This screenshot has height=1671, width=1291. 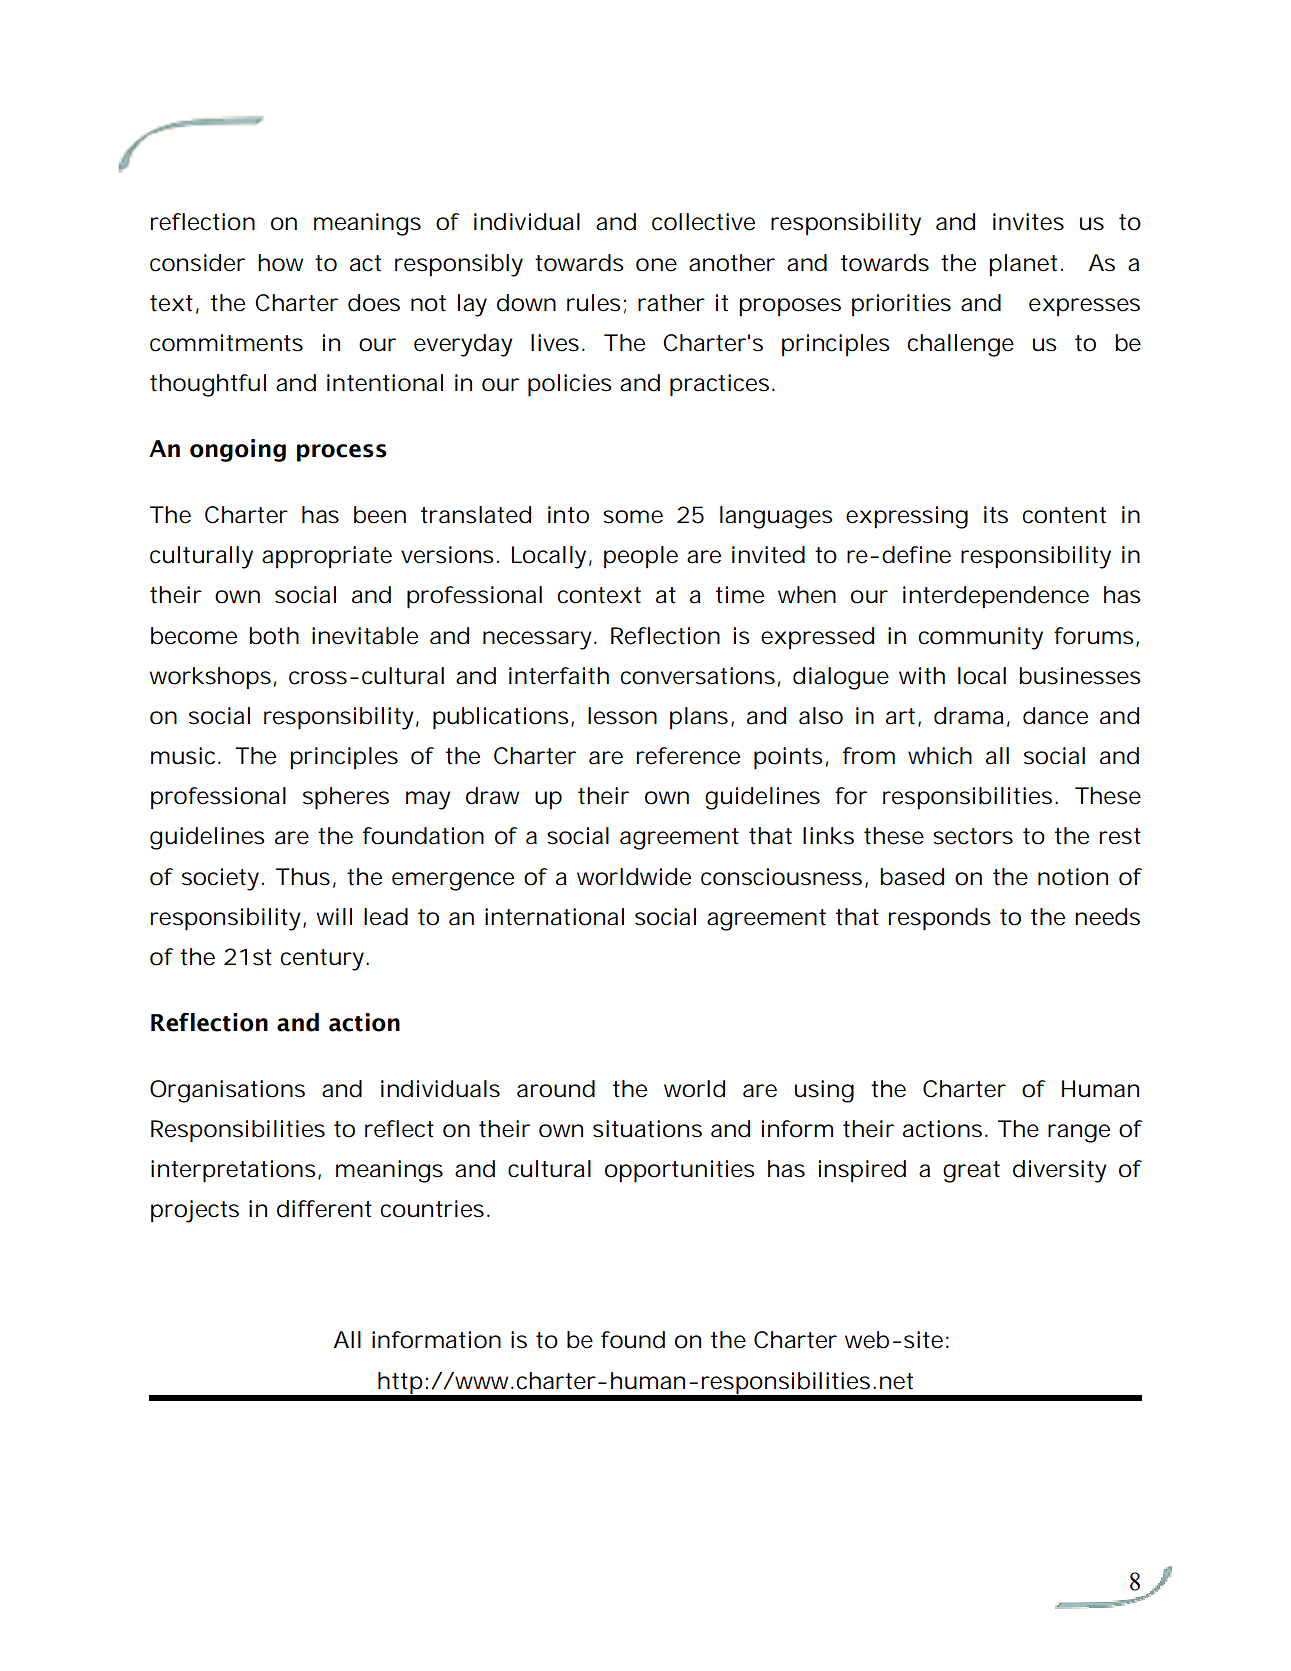 What do you see at coordinates (303, 877) in the screenshot?
I see `Thus` at bounding box center [303, 877].
